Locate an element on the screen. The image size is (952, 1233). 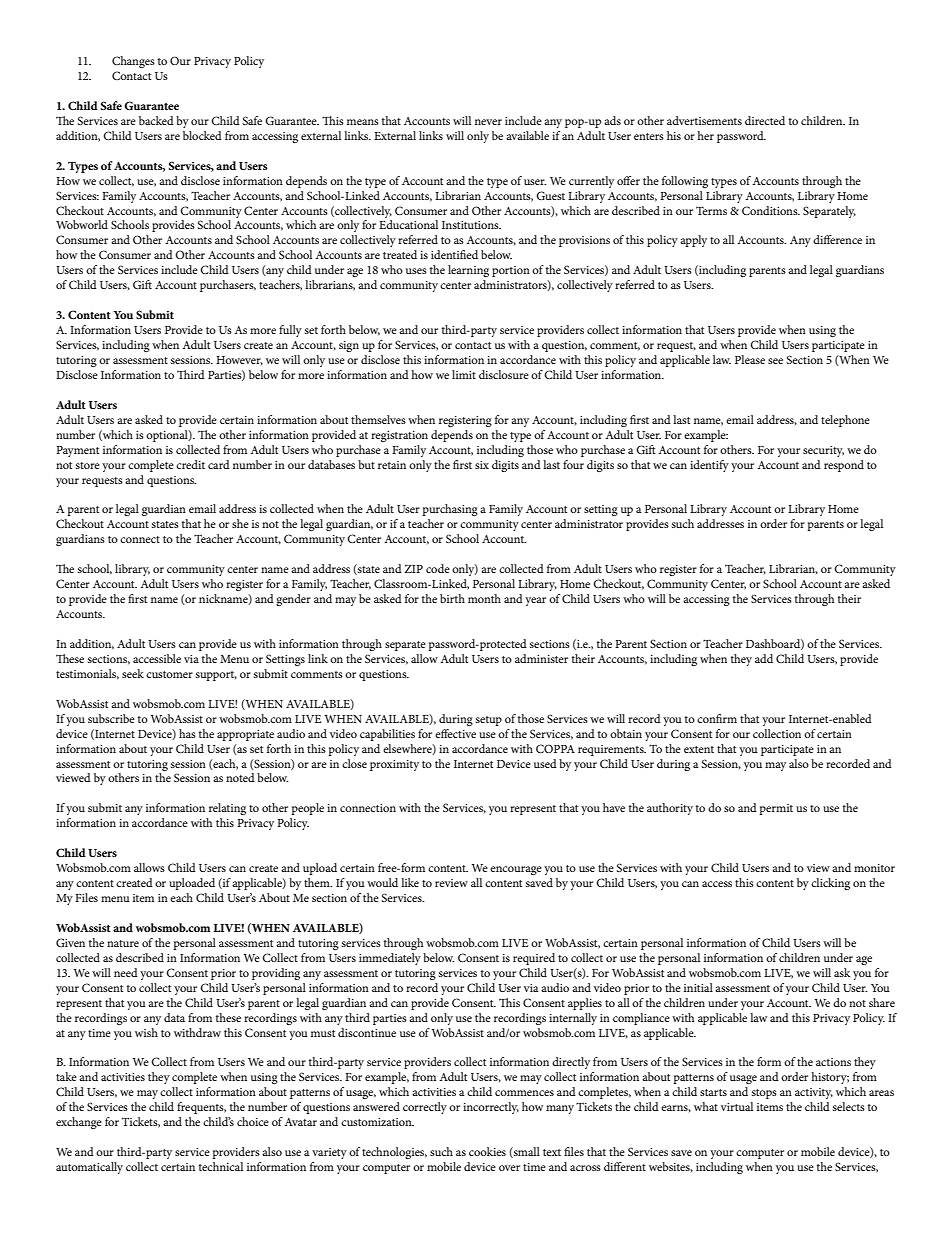
customer is located at coordinates (169, 674).
